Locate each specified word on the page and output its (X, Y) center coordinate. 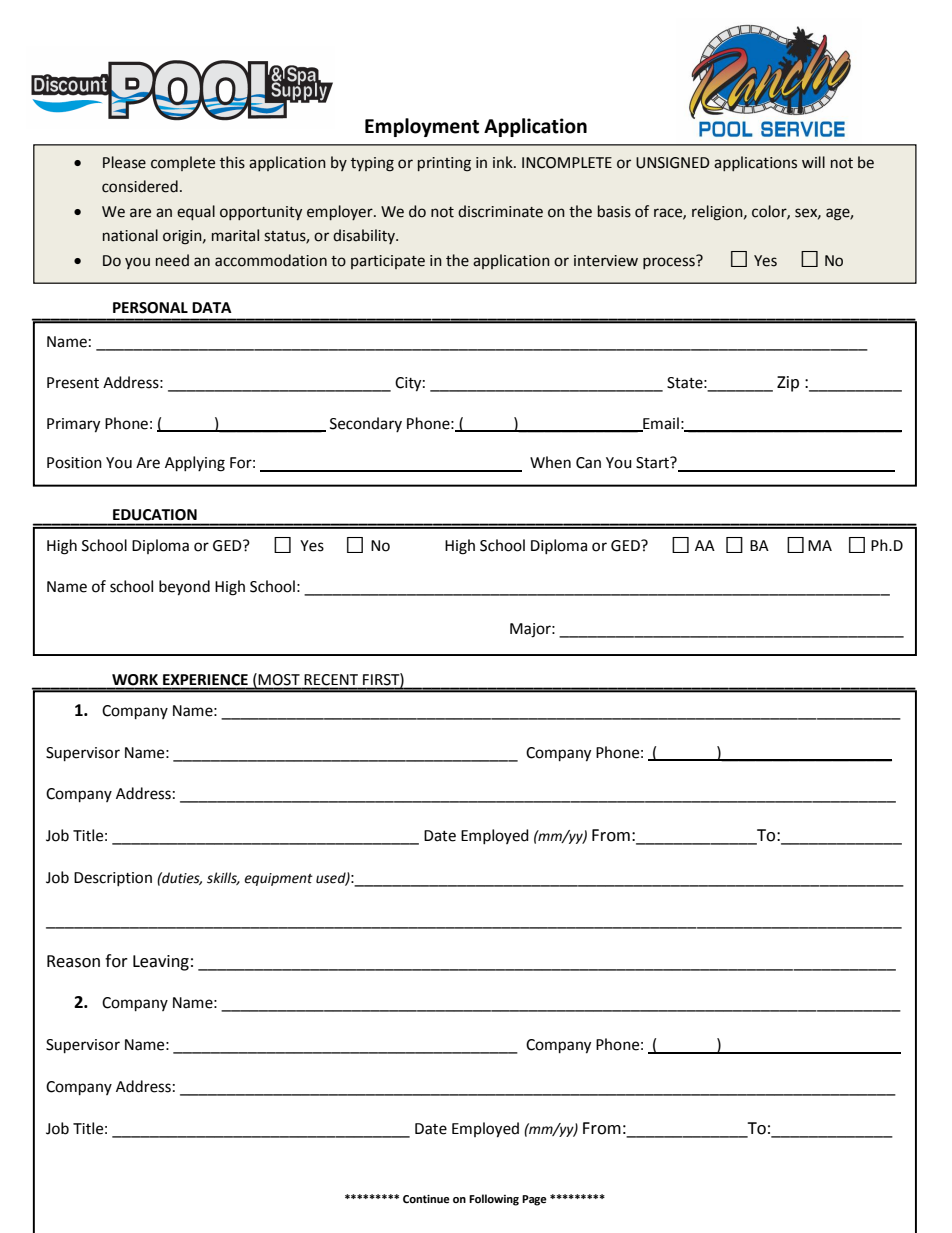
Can (588, 463)
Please (124, 162)
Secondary (366, 424)
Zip (788, 384)
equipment (278, 879)
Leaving (161, 963)
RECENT (331, 679)
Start (654, 462)
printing (444, 164)
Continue (426, 1199)
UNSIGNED (673, 163)
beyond (184, 588)
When (550, 462)
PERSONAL (150, 308)
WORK (135, 679)
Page (534, 1200)
